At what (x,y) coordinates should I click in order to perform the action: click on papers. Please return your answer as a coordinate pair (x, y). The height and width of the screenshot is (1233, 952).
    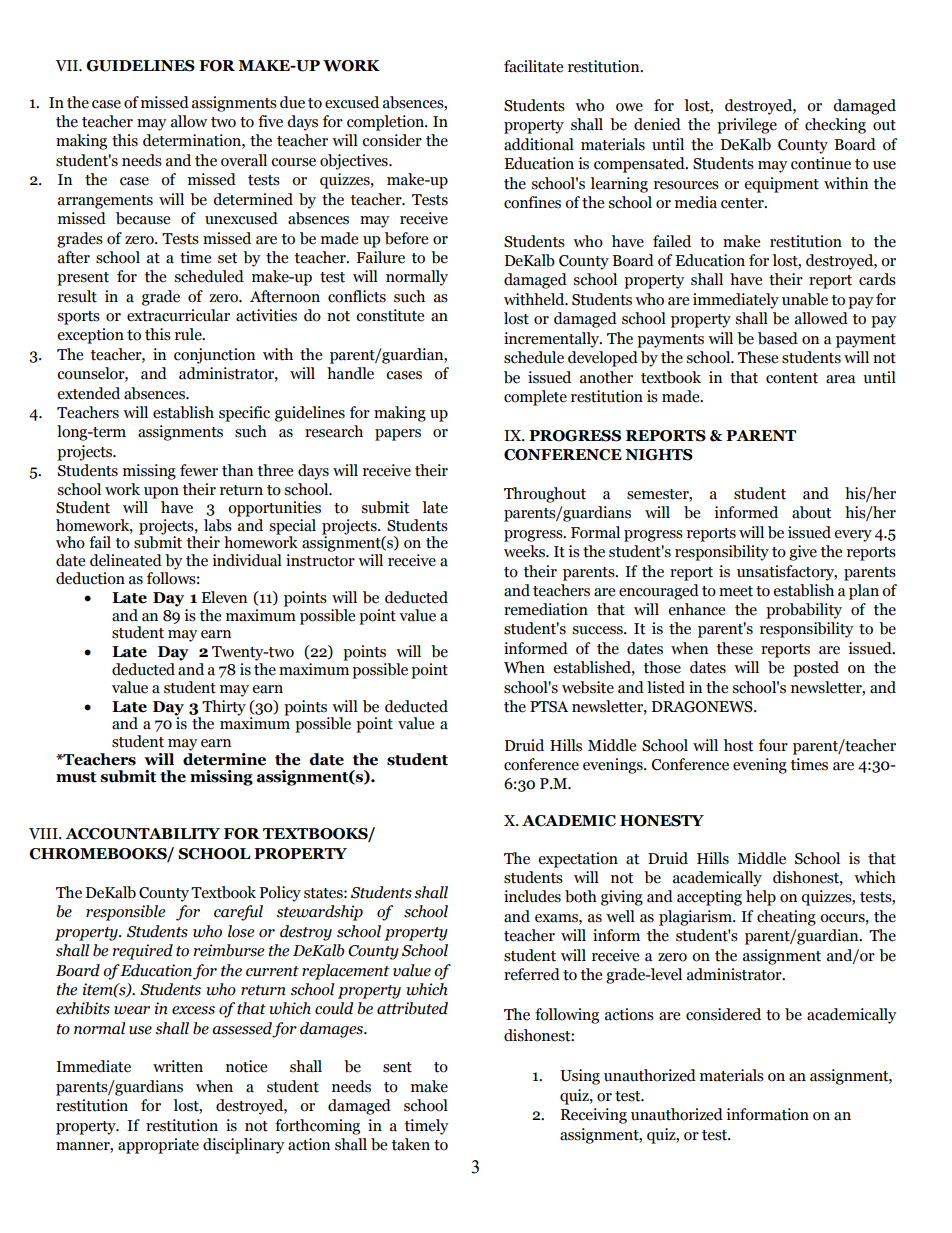
    Looking at the image, I should click on (398, 435).
